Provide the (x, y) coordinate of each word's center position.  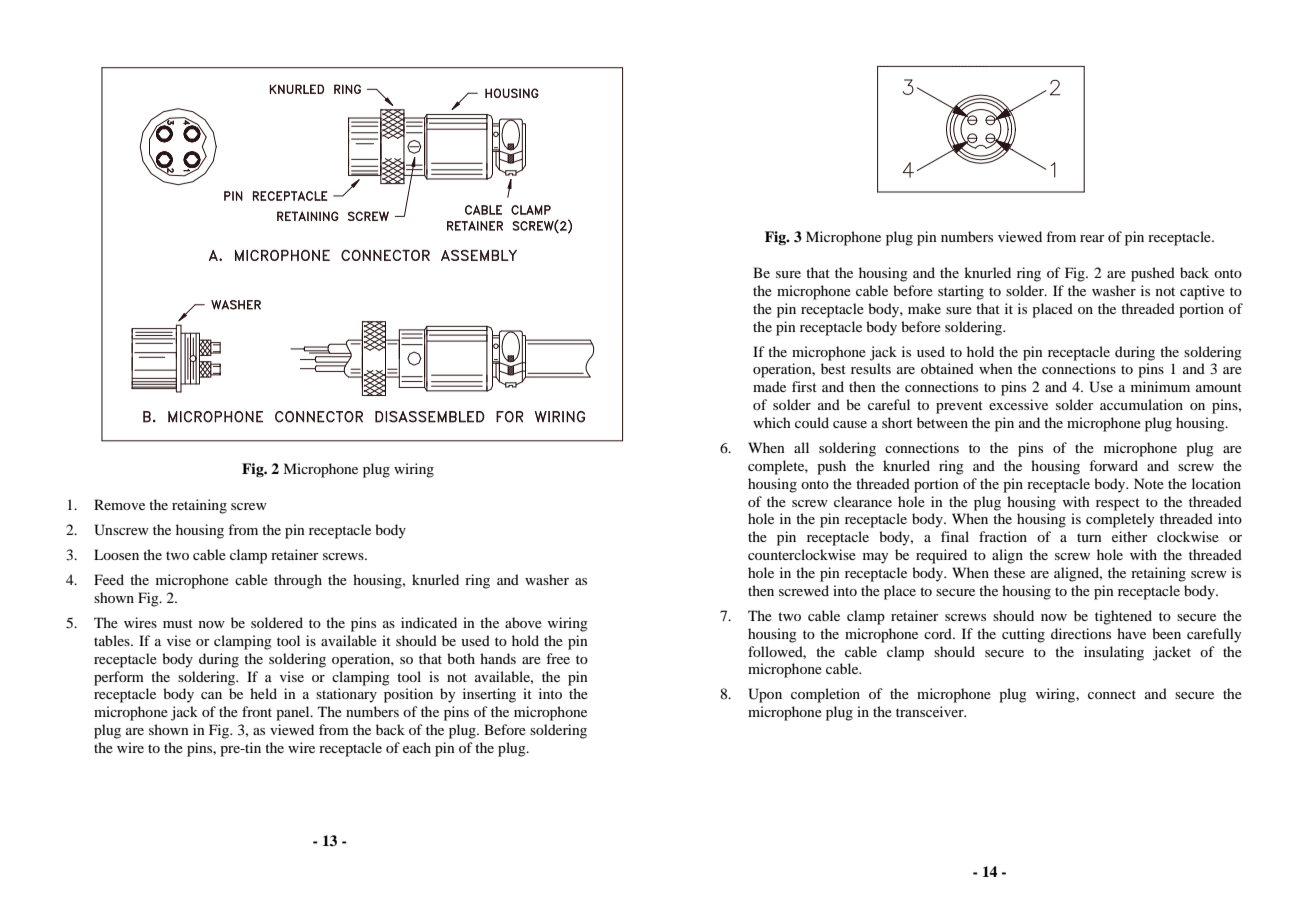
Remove (119, 504)
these (1009, 572)
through (298, 581)
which (772, 422)
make (924, 308)
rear (1092, 238)
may (875, 558)
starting (961, 292)
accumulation (1141, 404)
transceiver (931, 711)
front (257, 711)
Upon (765, 695)
